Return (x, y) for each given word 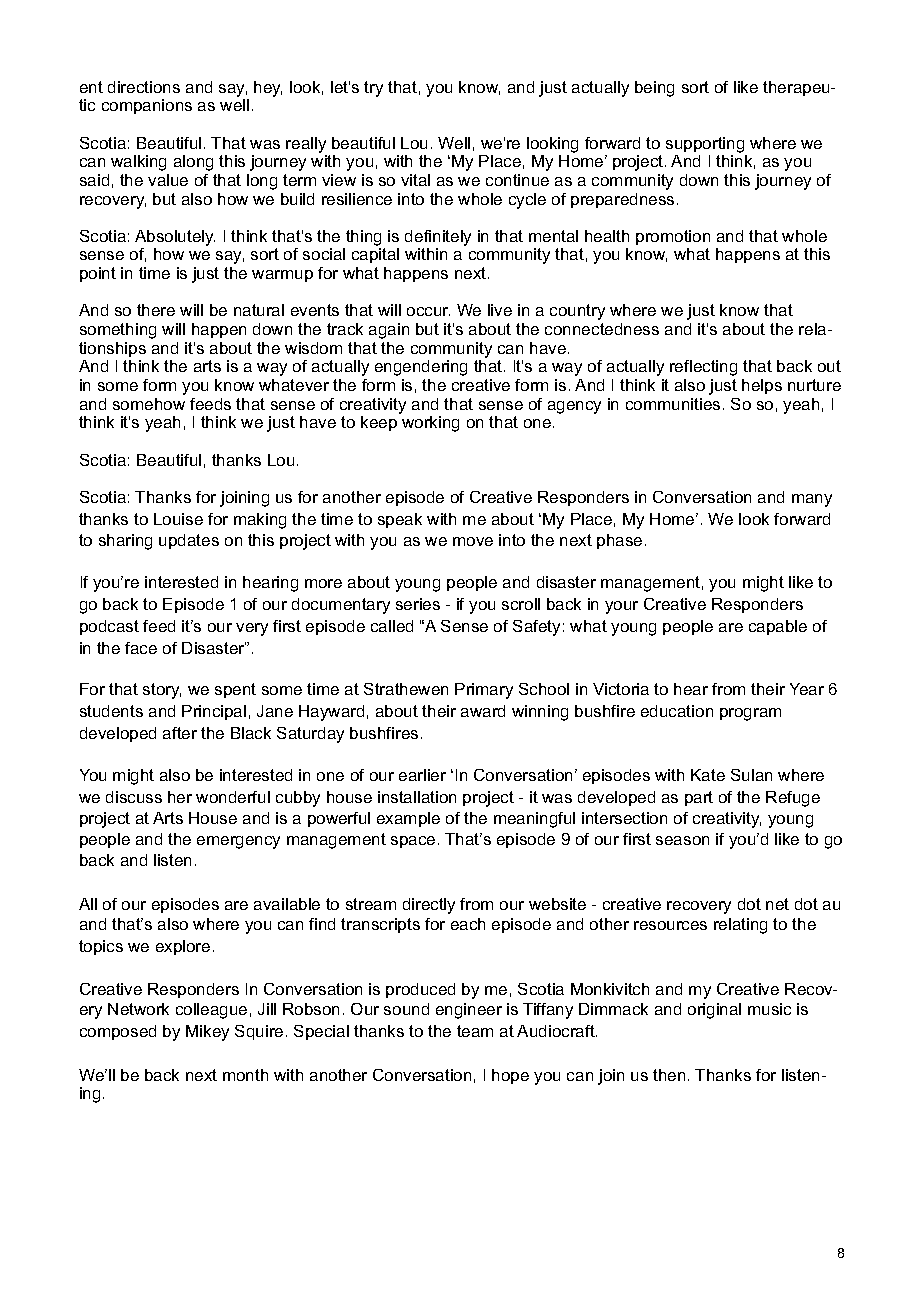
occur (428, 311)
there (156, 310)
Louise (178, 519)
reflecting (703, 368)
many (812, 500)
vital (415, 180)
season (682, 840)
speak (400, 520)
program (750, 714)
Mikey (207, 1033)
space (413, 842)
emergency (238, 842)
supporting (705, 145)
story (162, 691)
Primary (484, 691)
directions (144, 87)
